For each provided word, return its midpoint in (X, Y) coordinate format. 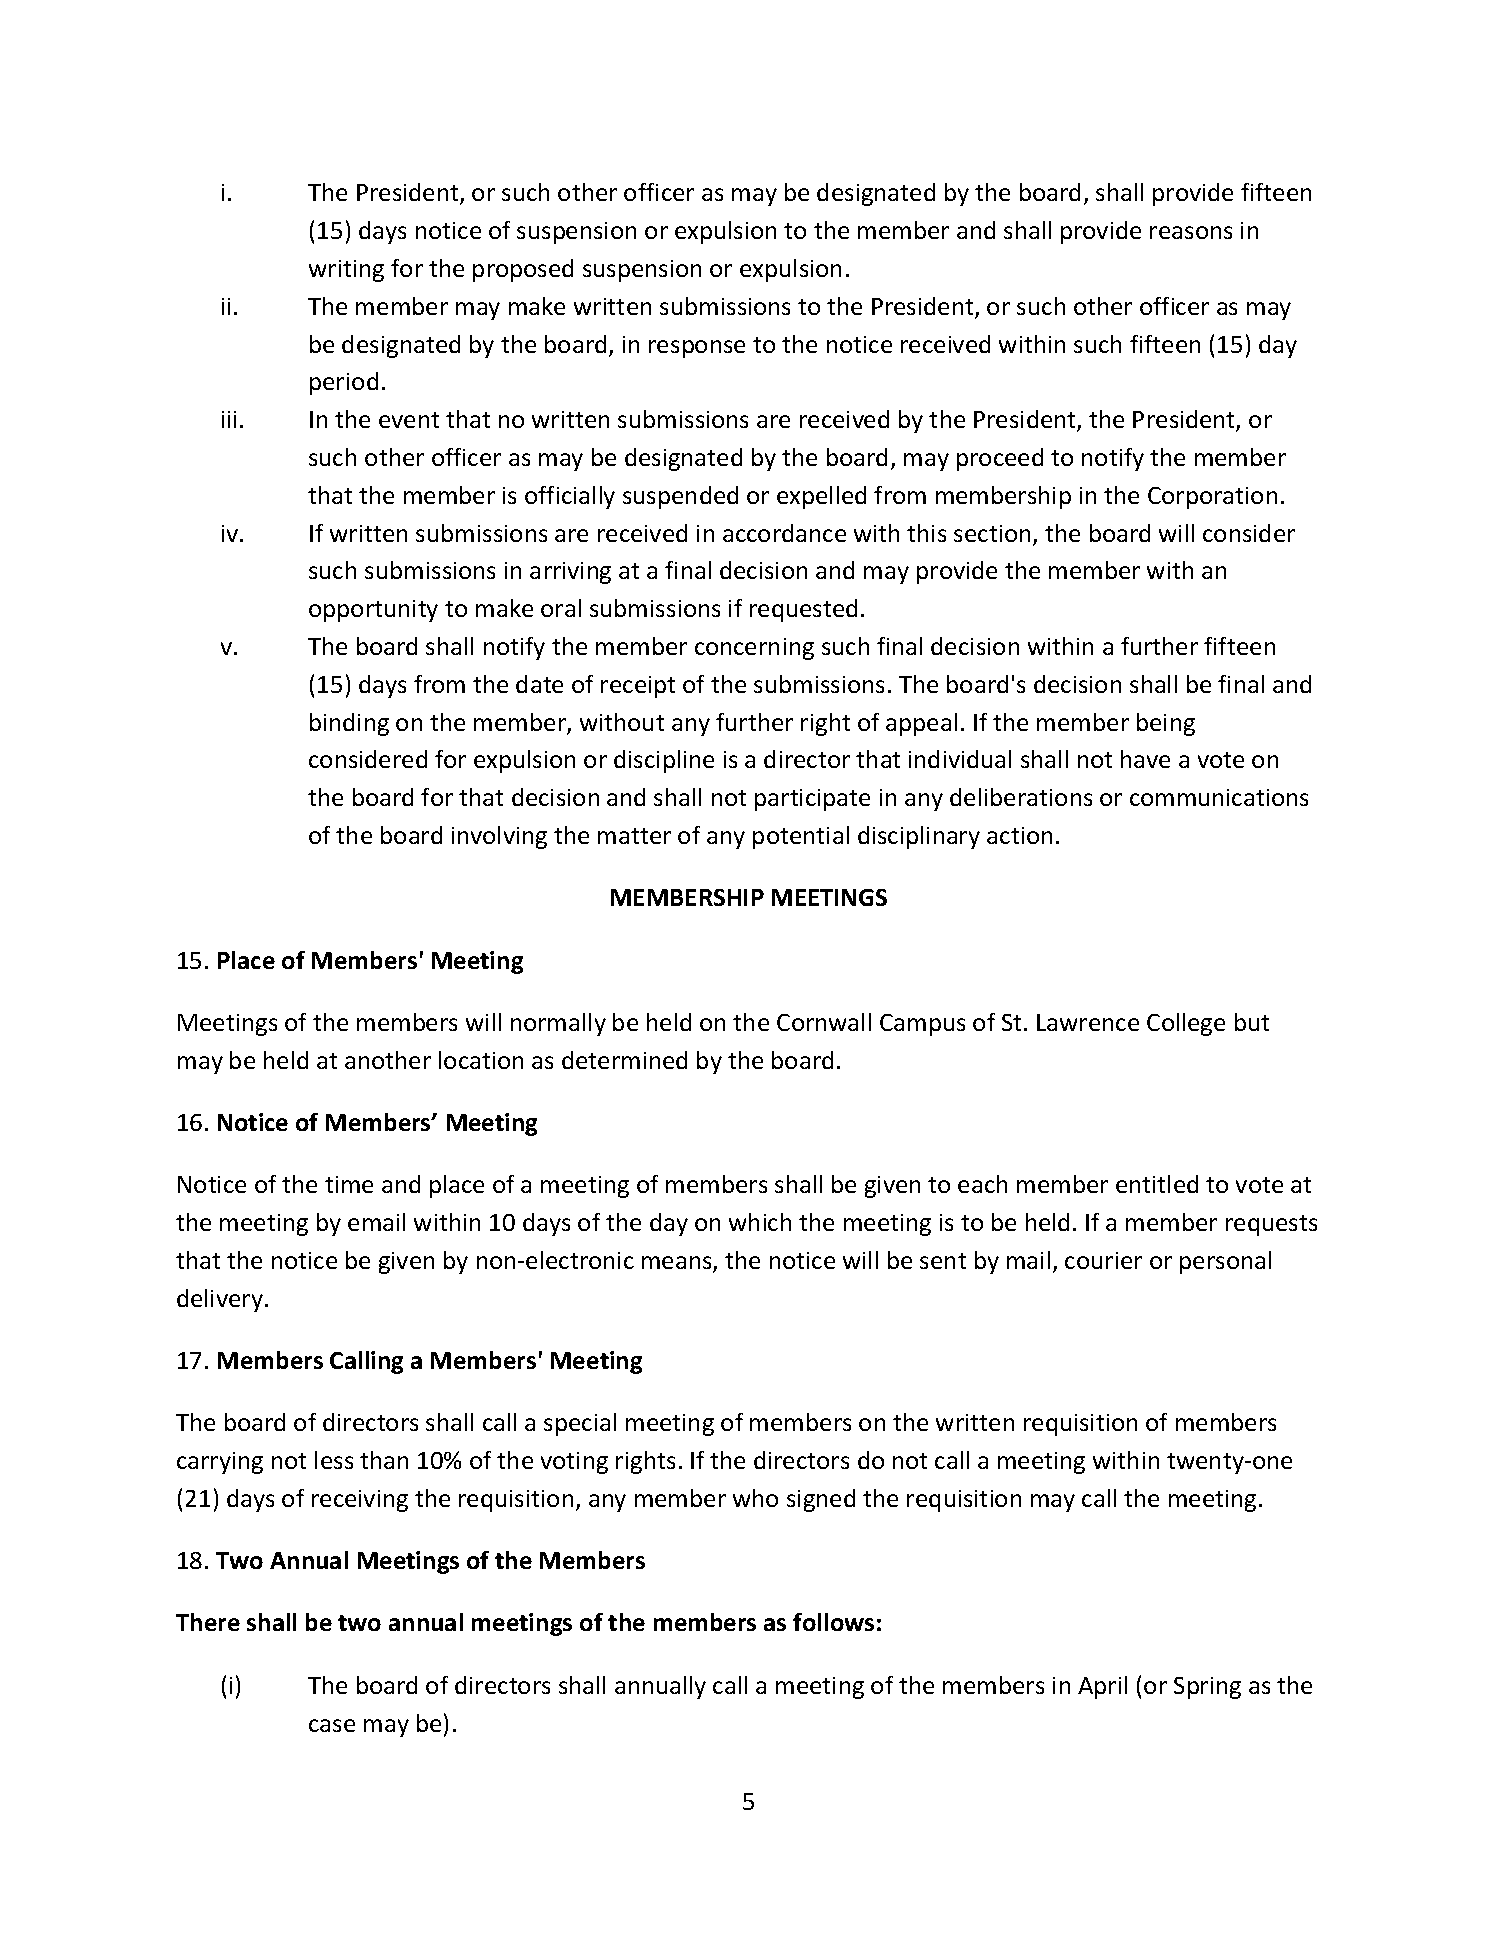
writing (346, 271)
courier (1103, 1260)
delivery (220, 1300)
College (1186, 1024)
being (1166, 724)
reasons (1191, 232)
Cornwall (824, 1022)
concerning (754, 649)
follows (833, 1622)
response (697, 349)
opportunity (373, 611)
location (481, 1060)
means (678, 1264)
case (332, 1725)
